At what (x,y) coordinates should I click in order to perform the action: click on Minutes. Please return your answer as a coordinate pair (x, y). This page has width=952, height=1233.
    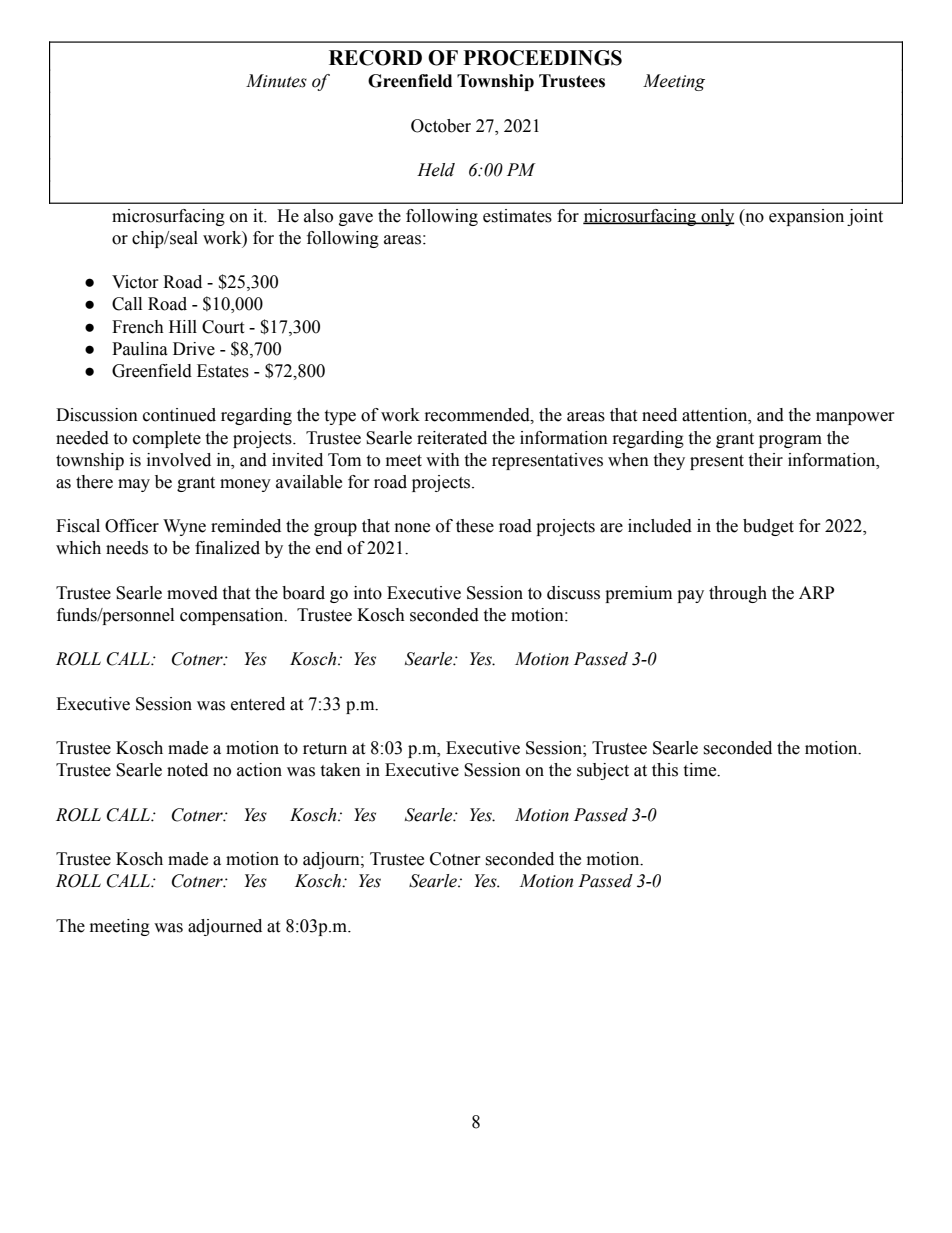
    Looking at the image, I should click on (276, 81).
